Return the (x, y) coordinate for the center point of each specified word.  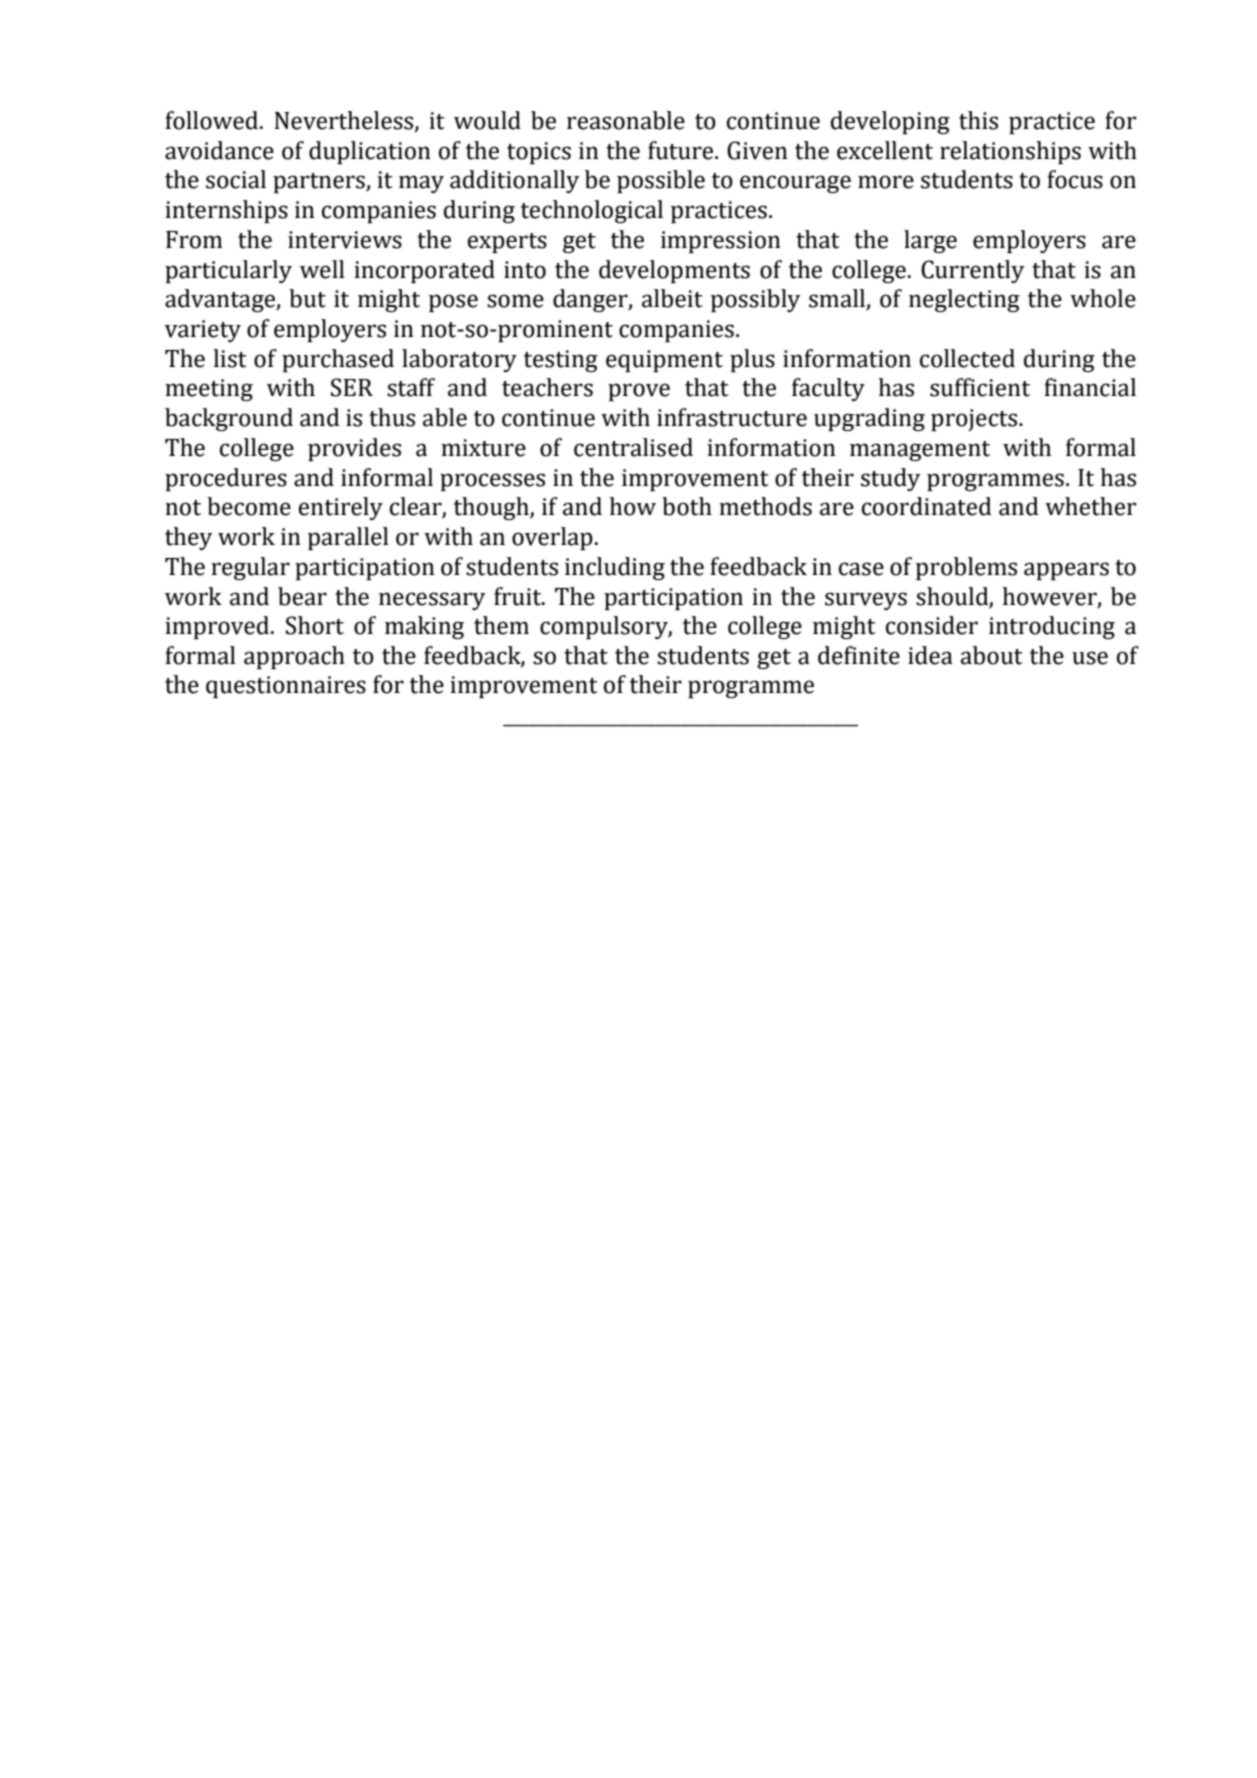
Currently (972, 271)
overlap (552, 538)
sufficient (980, 387)
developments (674, 271)
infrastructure (732, 417)
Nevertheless (345, 121)
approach (294, 657)
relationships (1010, 152)
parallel (348, 538)
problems (966, 568)
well (322, 269)
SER (352, 387)
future (682, 150)
